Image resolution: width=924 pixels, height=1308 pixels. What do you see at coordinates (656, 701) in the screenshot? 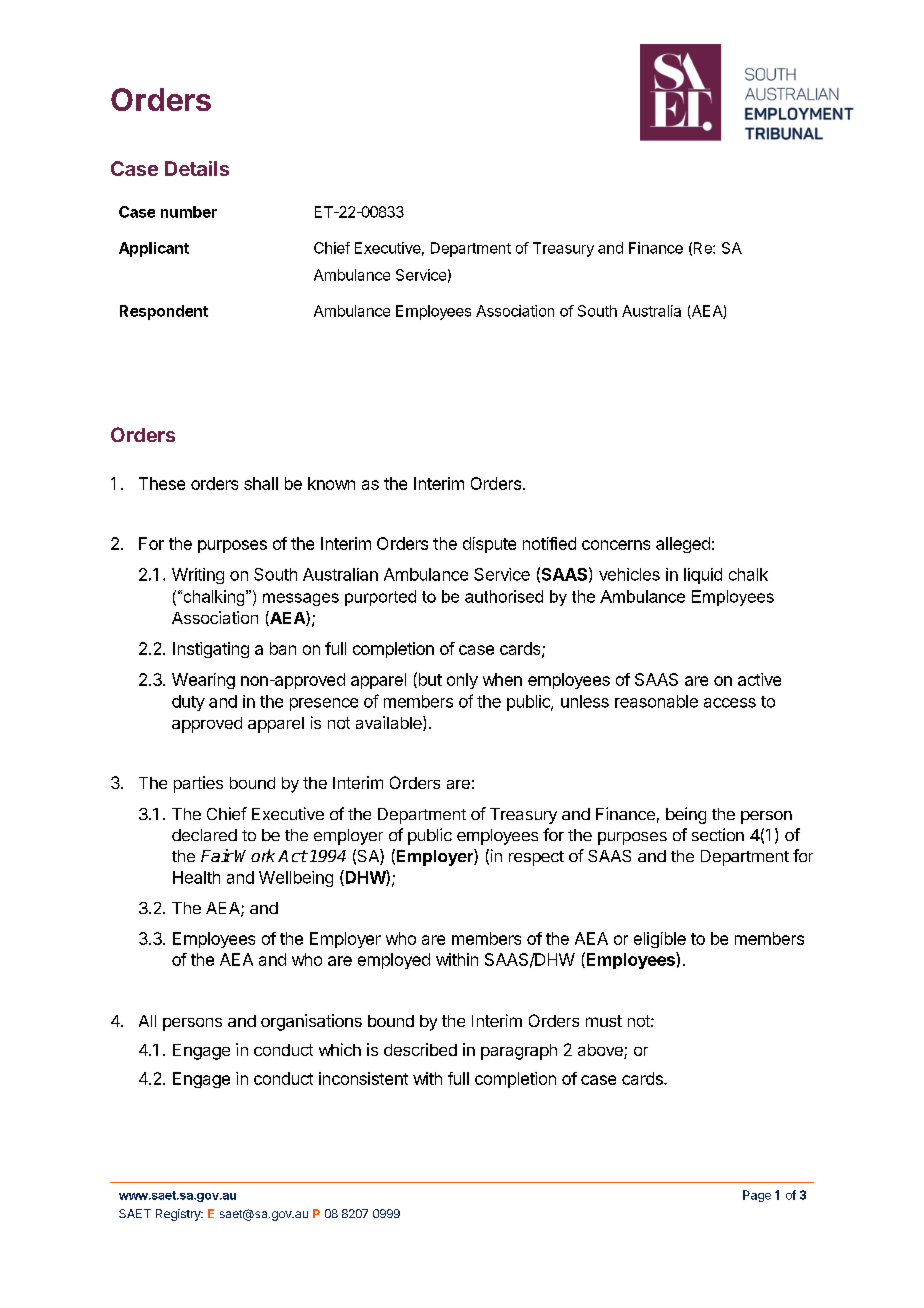
I see `reasonable` at bounding box center [656, 701].
